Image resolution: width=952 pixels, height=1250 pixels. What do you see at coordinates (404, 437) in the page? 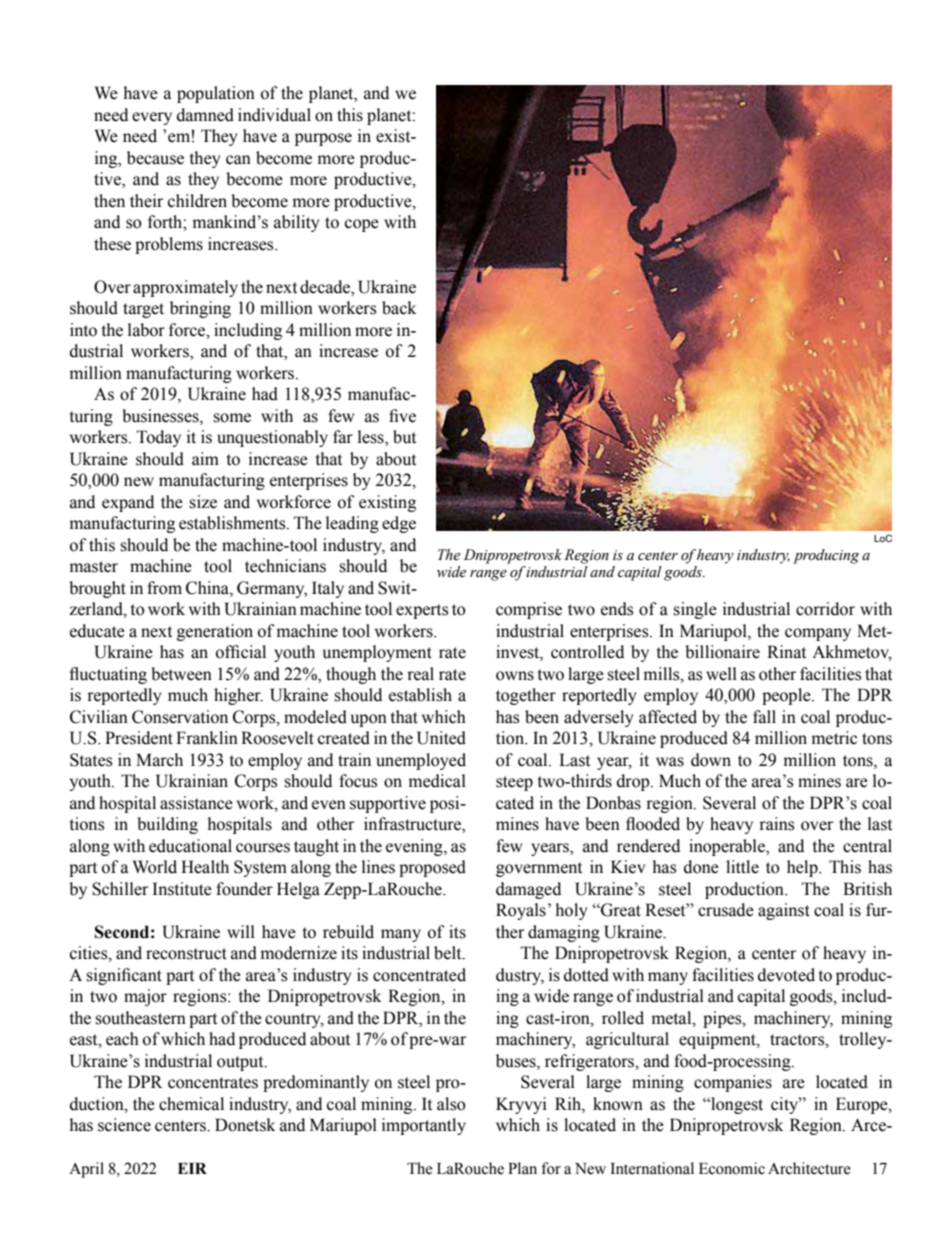
I see `but` at bounding box center [404, 437].
